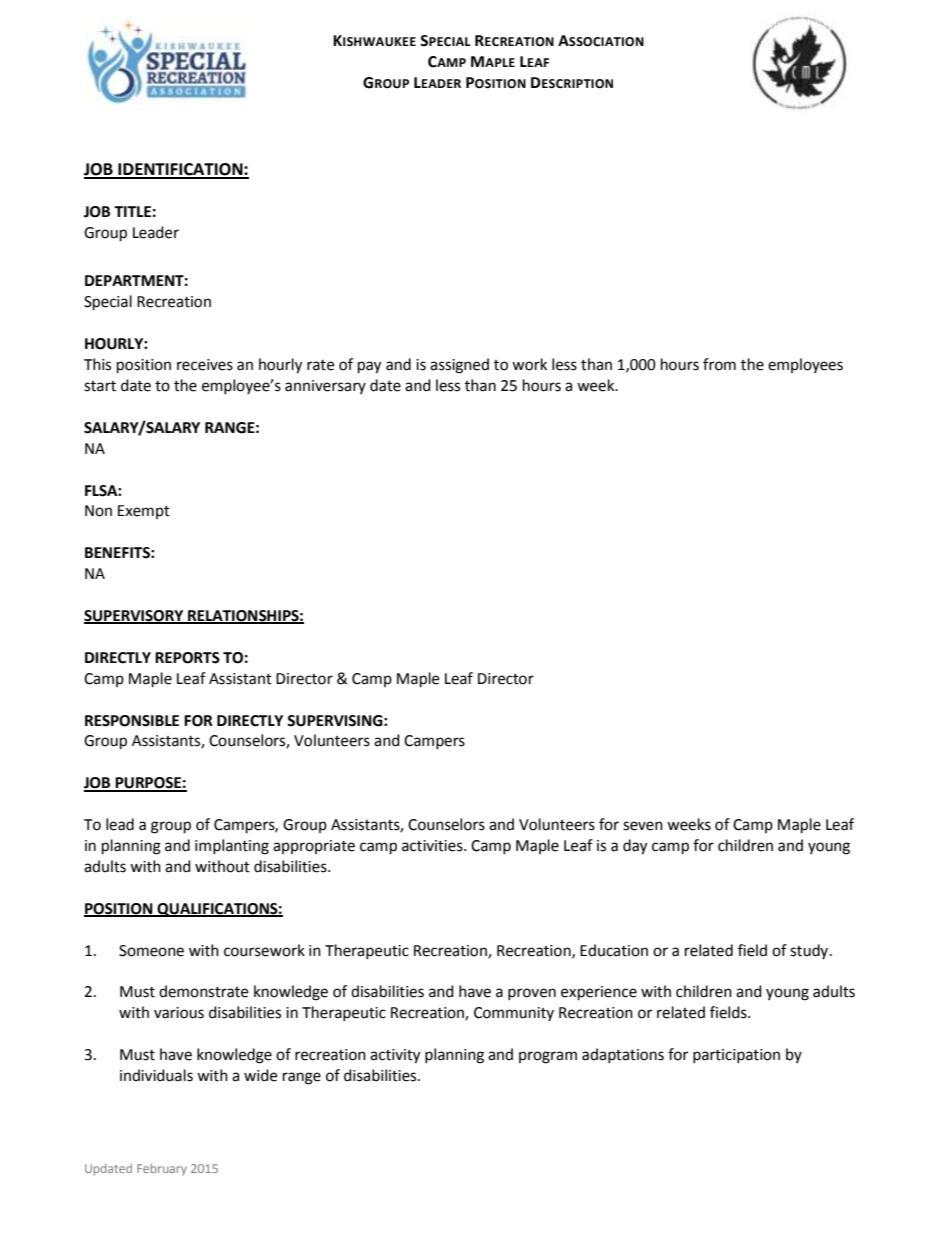 The width and height of the document is (952, 1233). I want to click on REPORTS, so click(187, 658).
